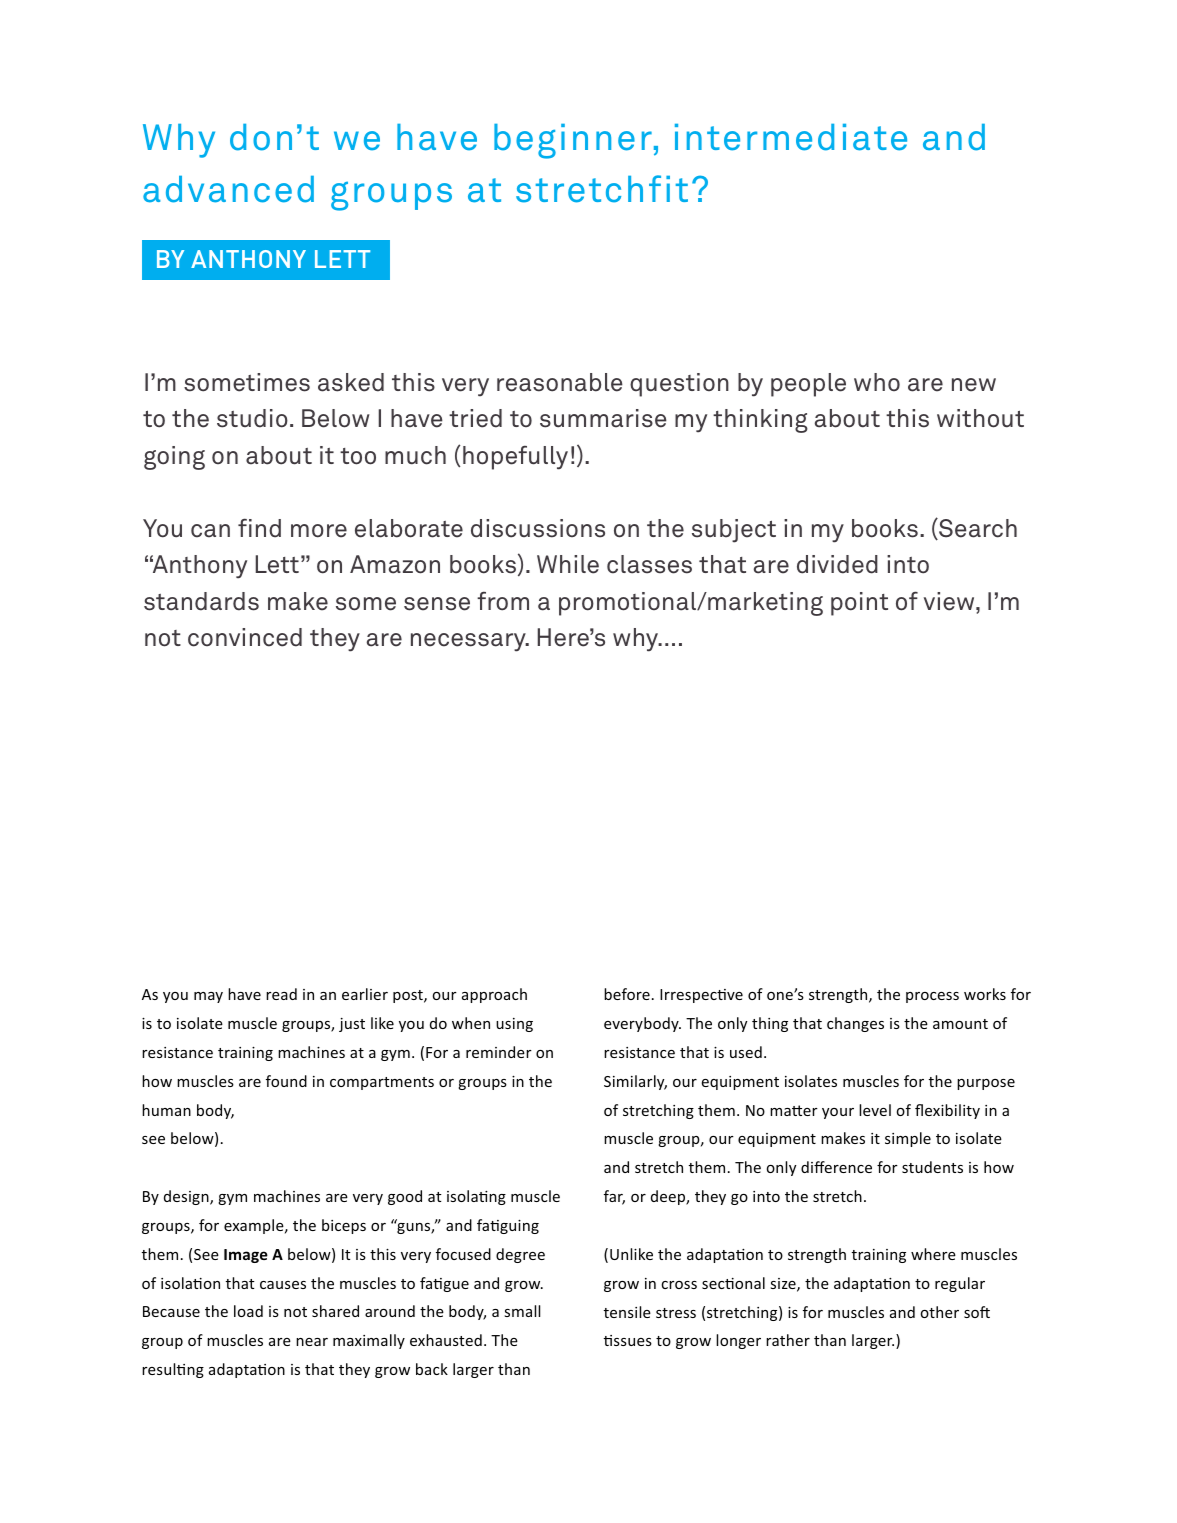 The width and height of the screenshot is (1177, 1523). I want to click on intermediate, so click(791, 137).
